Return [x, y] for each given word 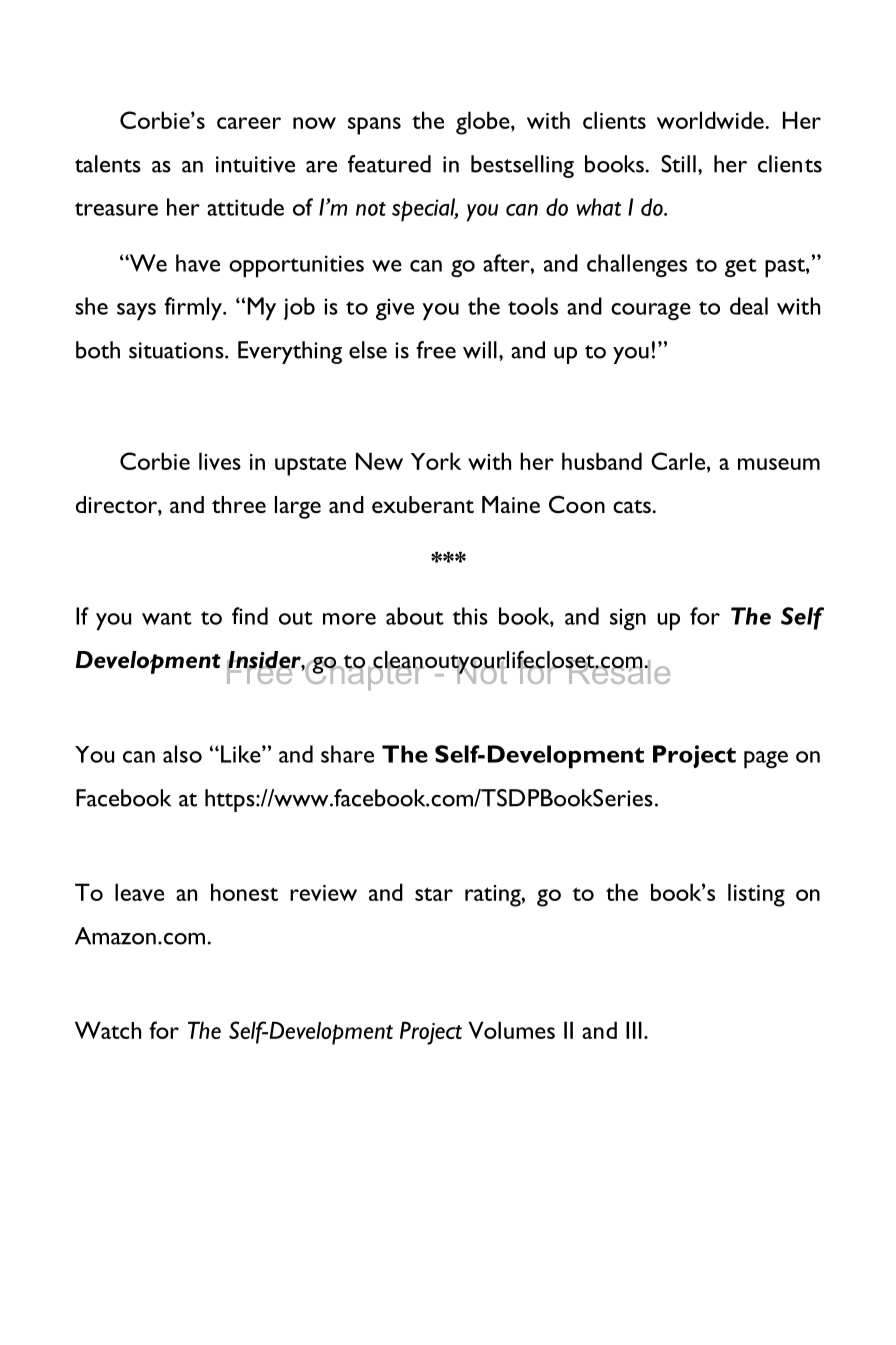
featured [389, 164]
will [480, 350]
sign [628, 619]
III [634, 1030]
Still [678, 164]
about [415, 616]
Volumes [512, 1030]
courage [651, 311]
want [167, 618]
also [182, 754]
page [766, 760]
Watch [108, 1030]
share [347, 754]
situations [177, 350]
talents [108, 164]
